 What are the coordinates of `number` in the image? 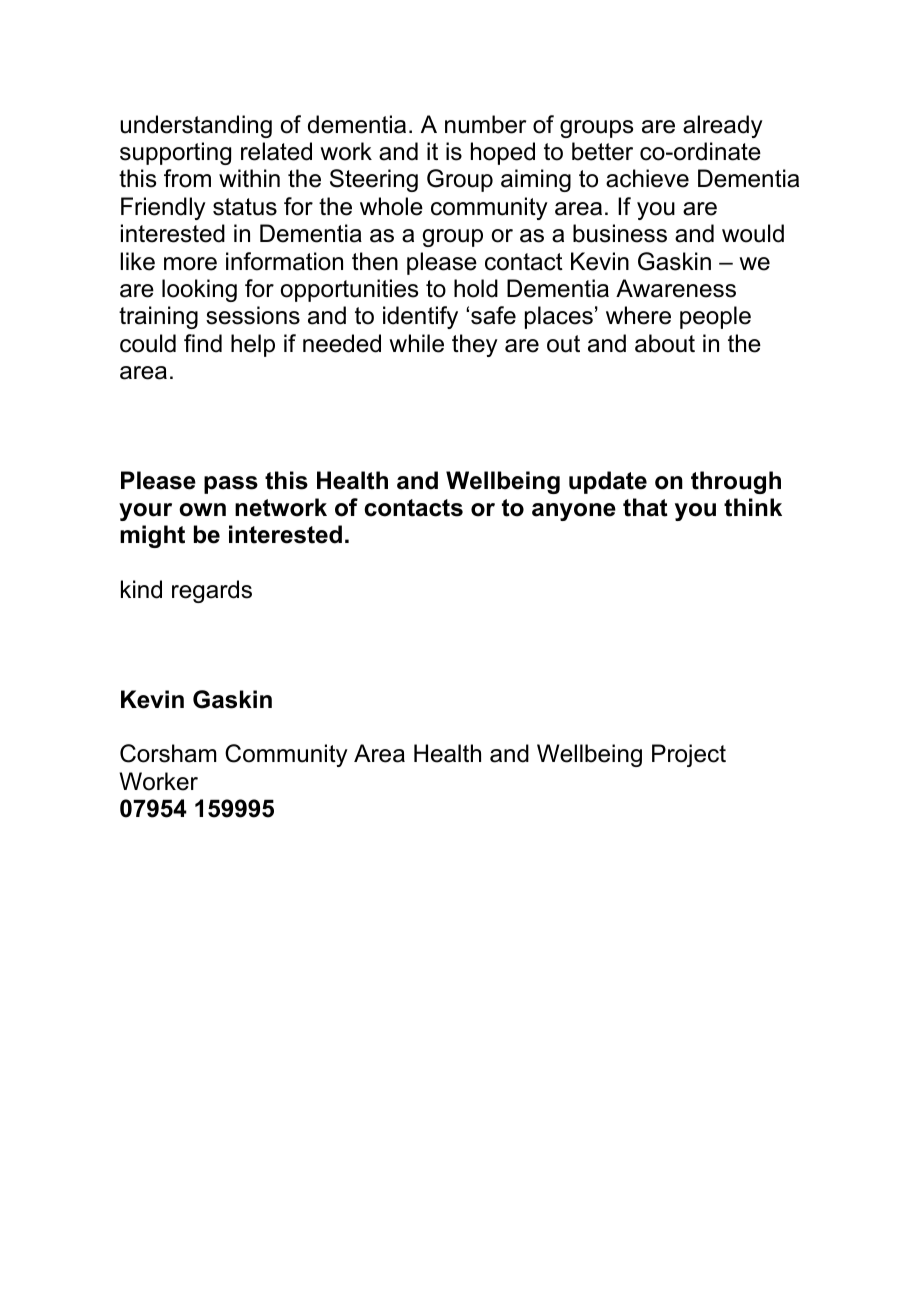 It's located at (485, 124).
